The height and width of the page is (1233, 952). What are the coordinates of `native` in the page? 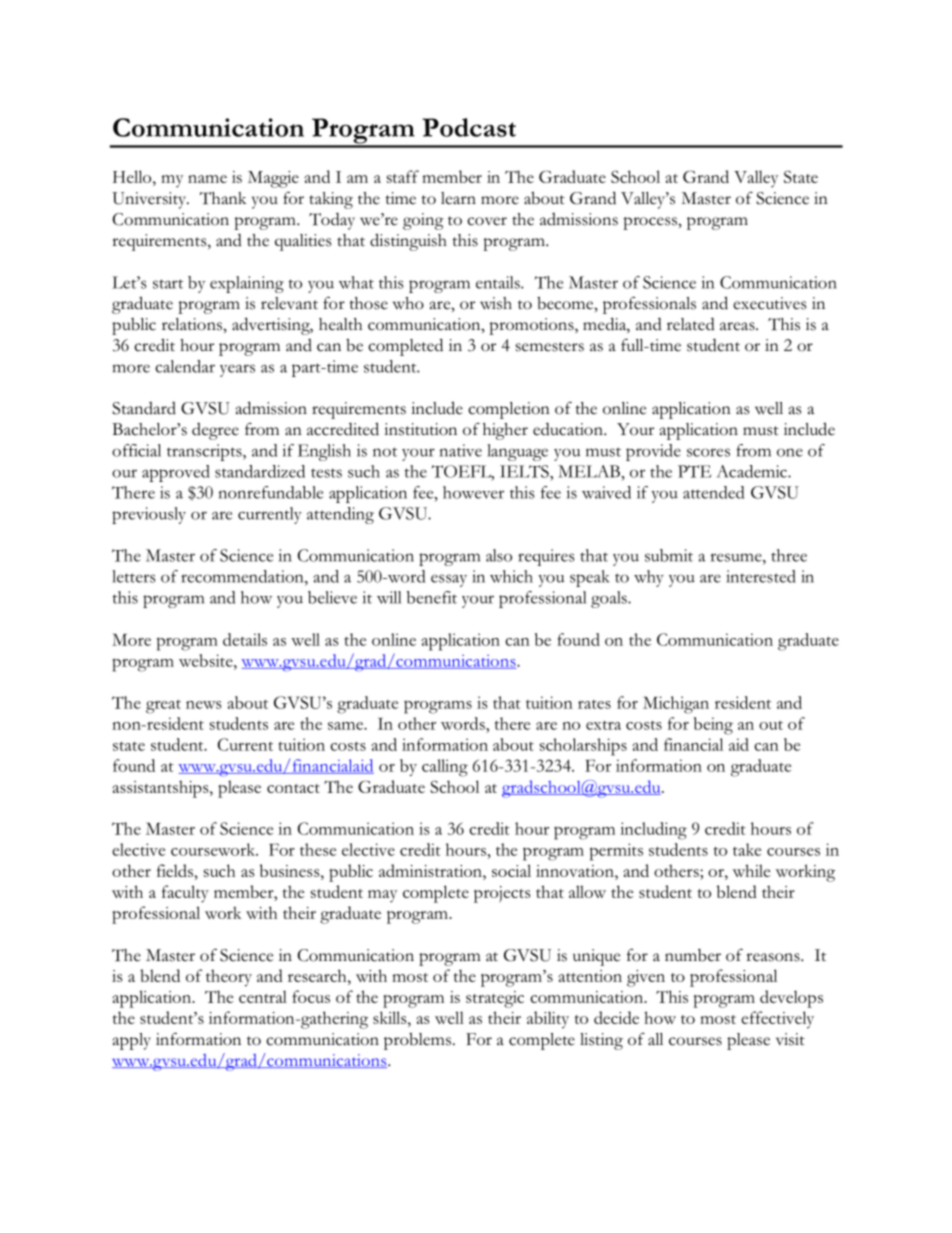 It's located at (461, 450).
